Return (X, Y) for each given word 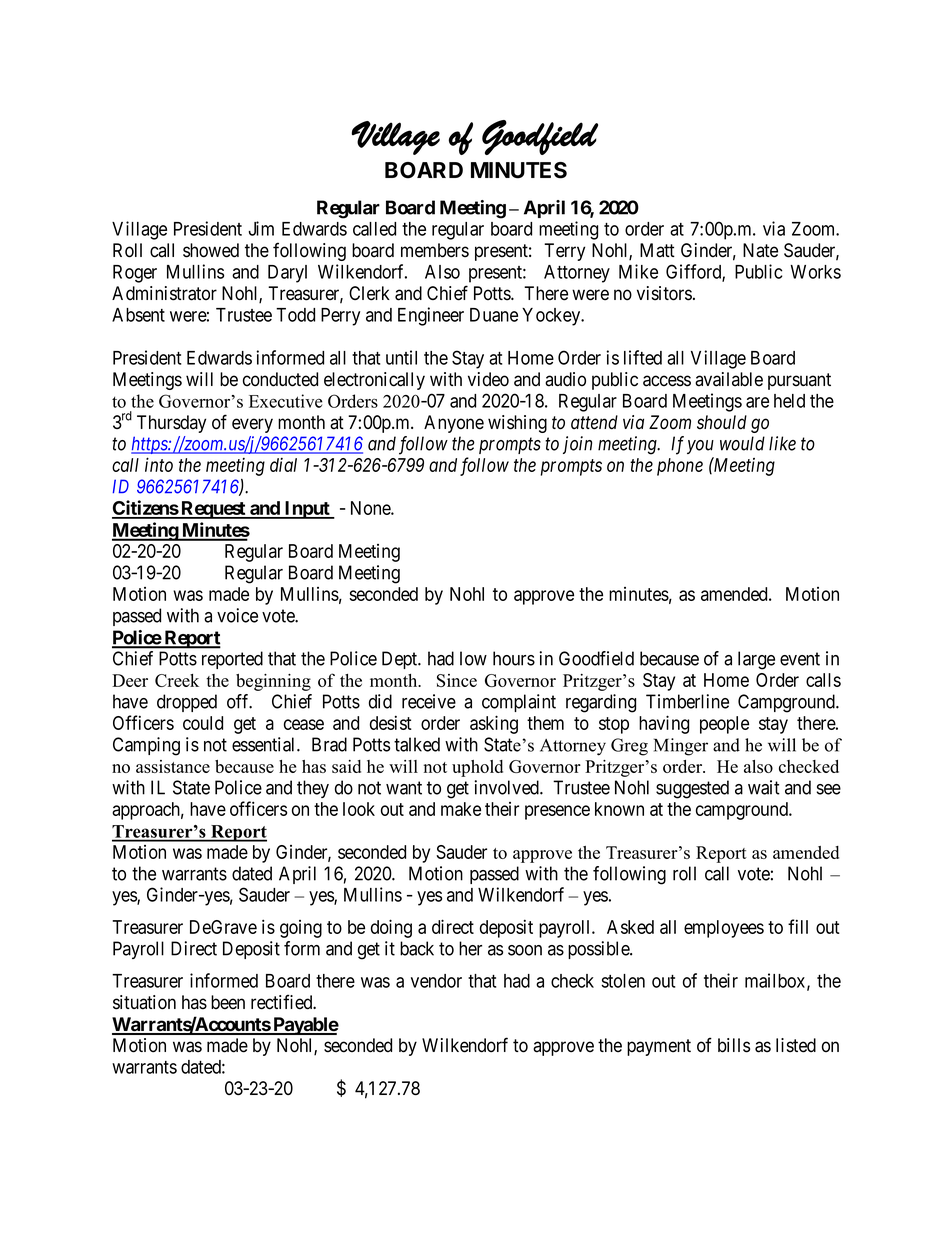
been (228, 1002)
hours (514, 658)
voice (237, 615)
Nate (760, 250)
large (756, 660)
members (435, 250)
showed (211, 250)
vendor (436, 981)
